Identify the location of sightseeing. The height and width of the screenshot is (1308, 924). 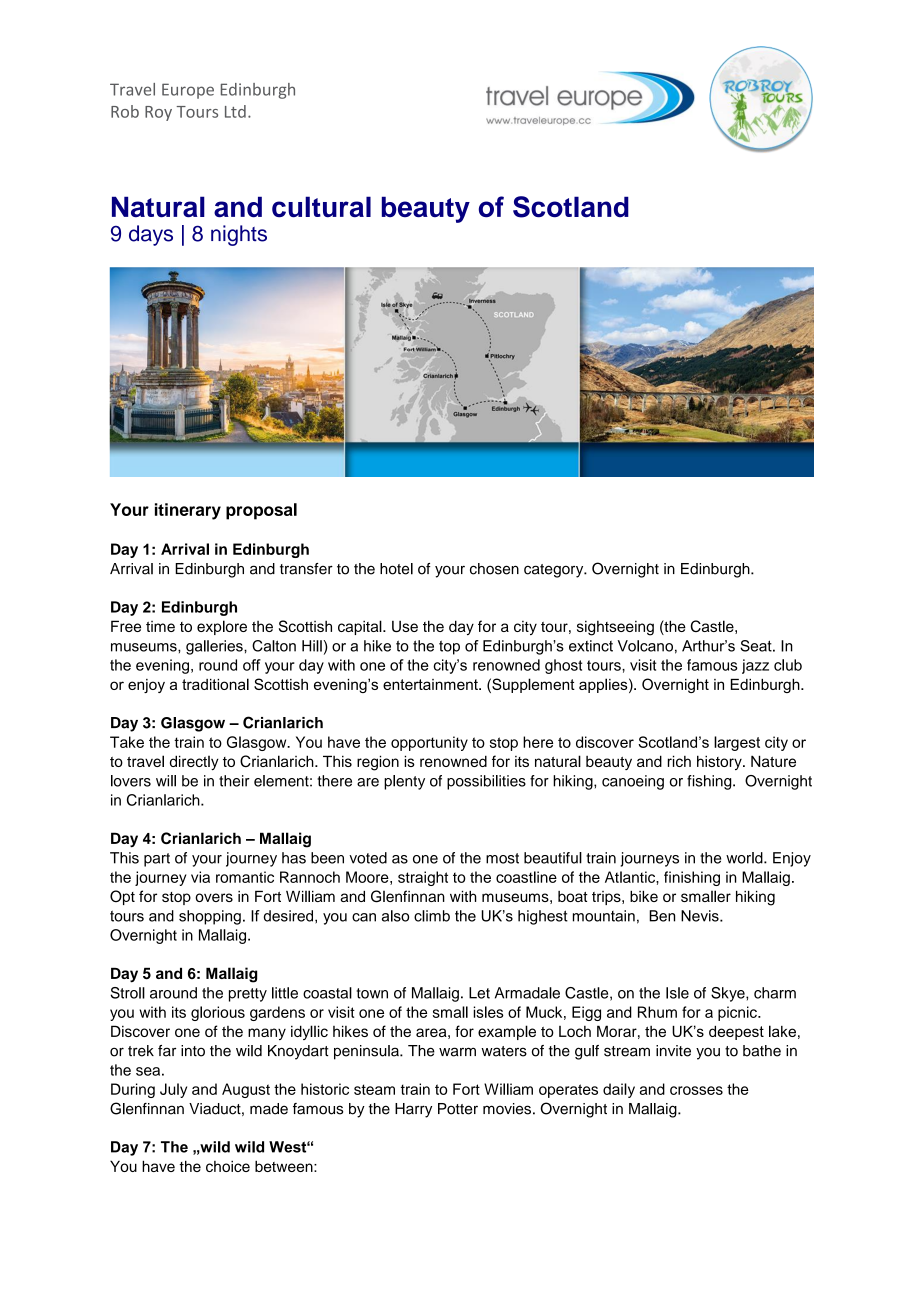
(615, 628).
